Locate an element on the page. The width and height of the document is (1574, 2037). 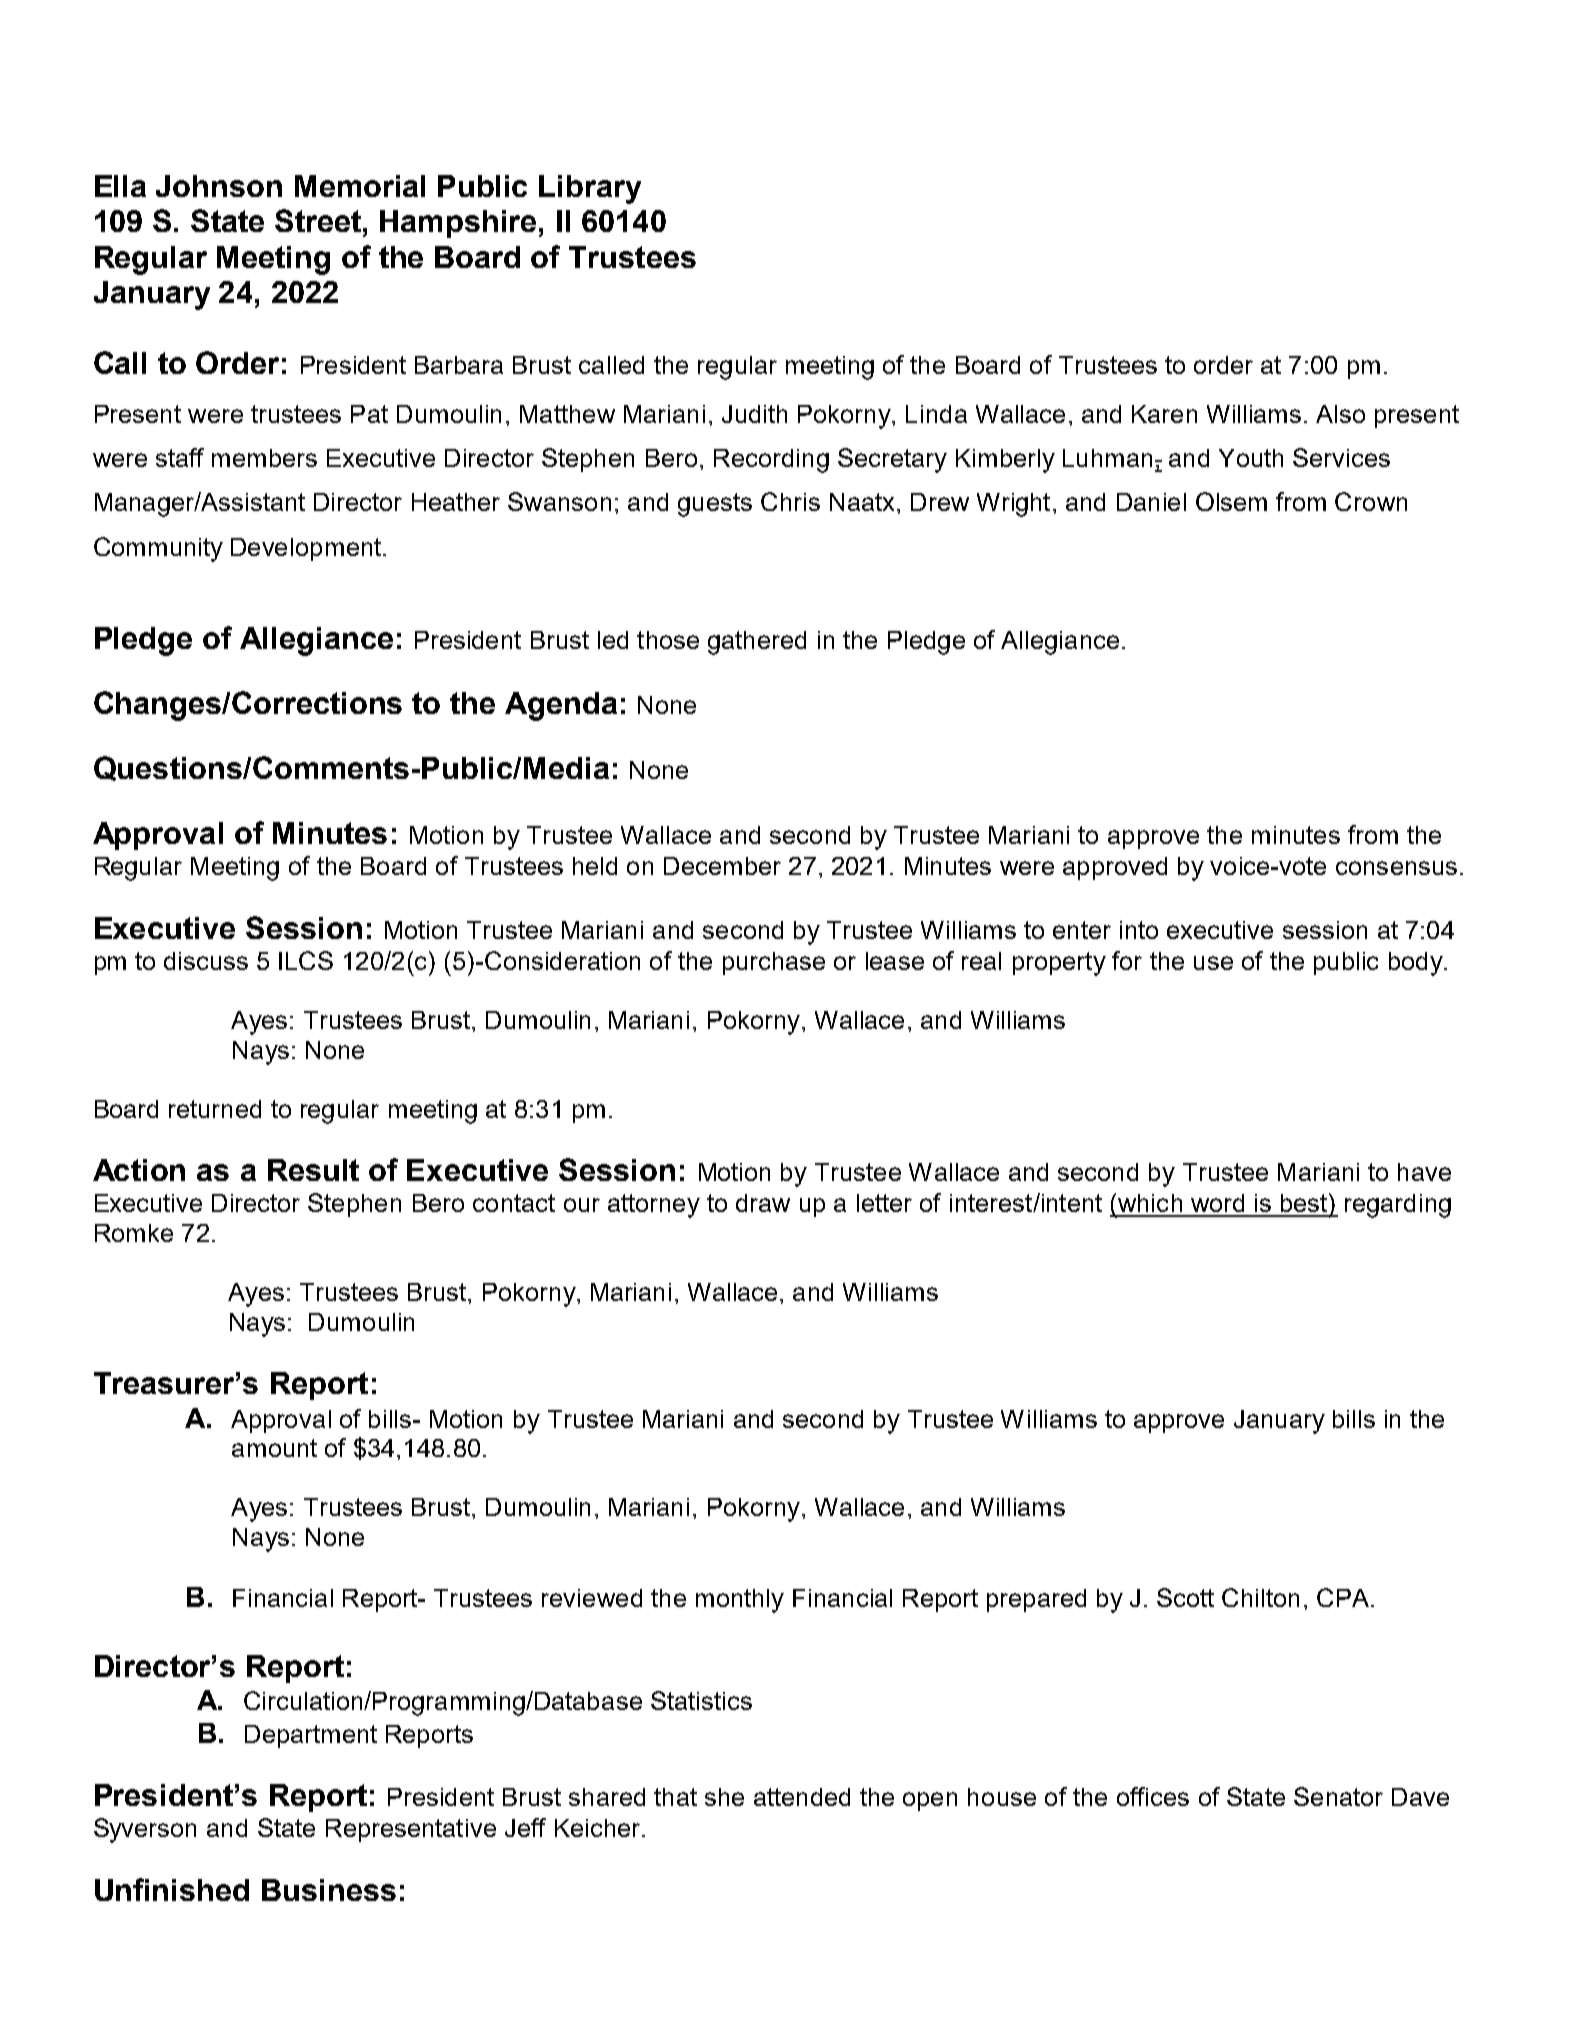
for is located at coordinates (1127, 960).
